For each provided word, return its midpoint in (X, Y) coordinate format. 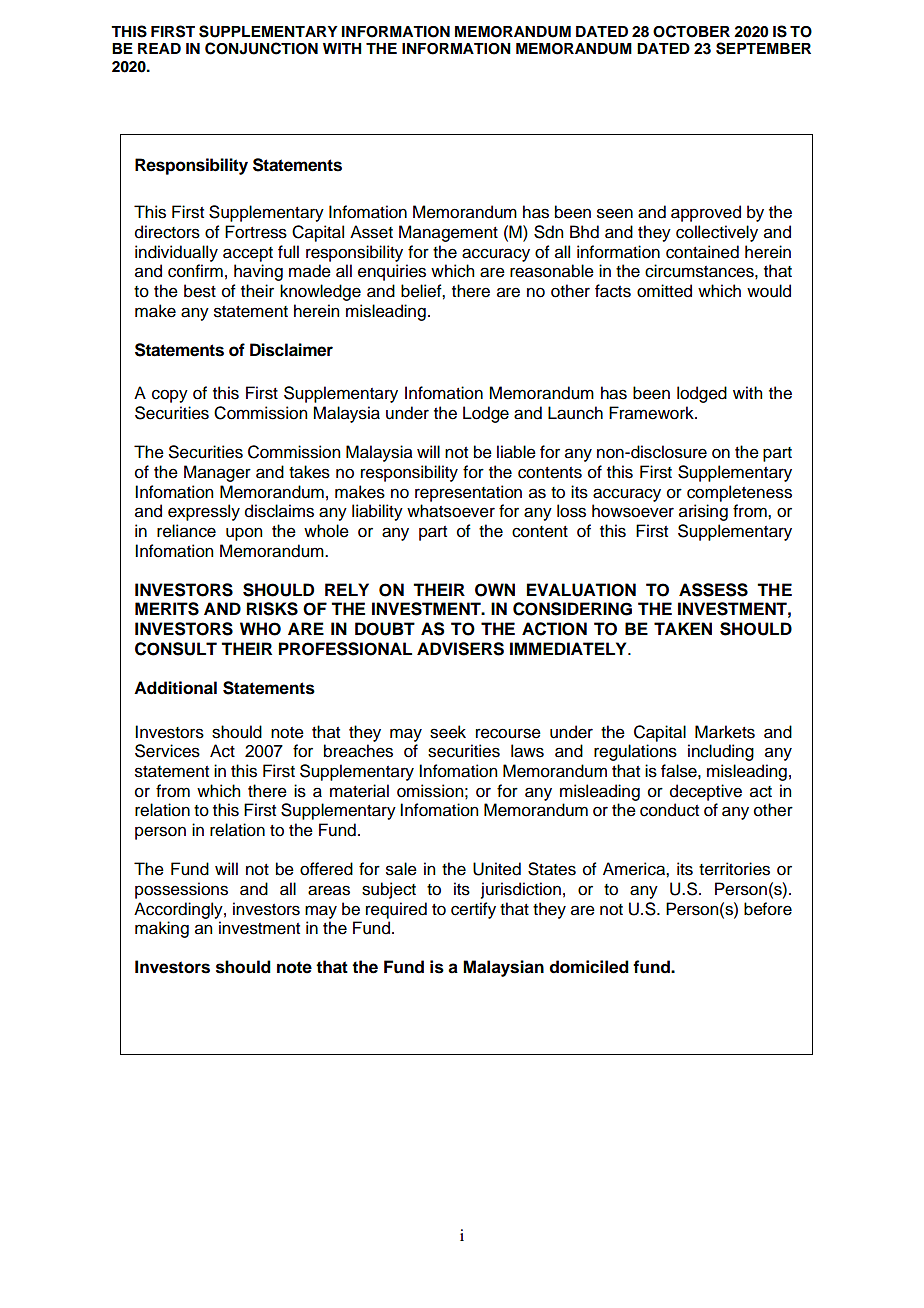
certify (473, 910)
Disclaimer (291, 350)
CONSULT (176, 649)
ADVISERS (460, 649)
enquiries (392, 272)
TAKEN (683, 628)
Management (448, 233)
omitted (664, 291)
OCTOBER (691, 31)
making (162, 929)
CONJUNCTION (261, 48)
